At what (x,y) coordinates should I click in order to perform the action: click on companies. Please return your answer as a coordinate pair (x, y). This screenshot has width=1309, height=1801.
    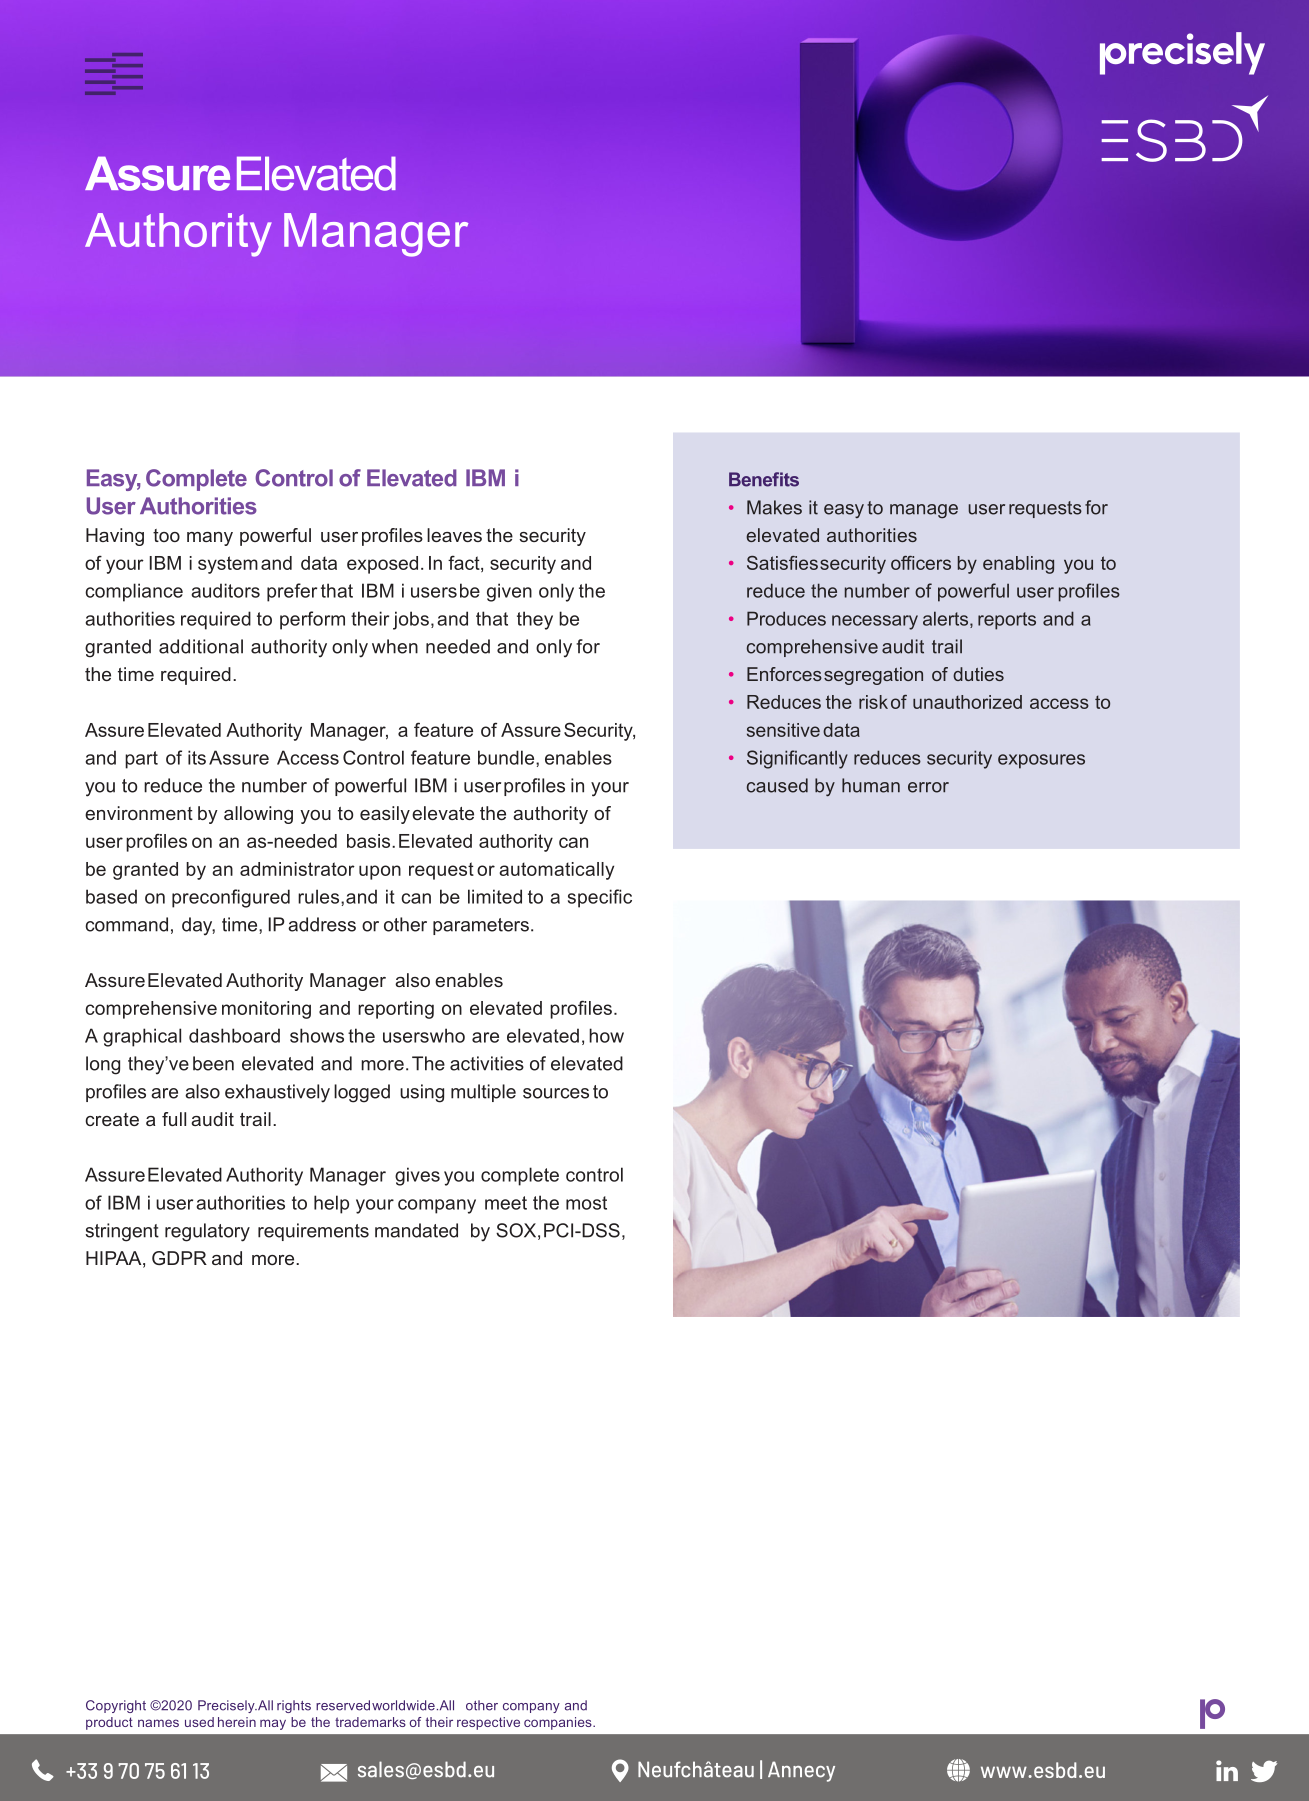
    Looking at the image, I should click on (559, 1723).
